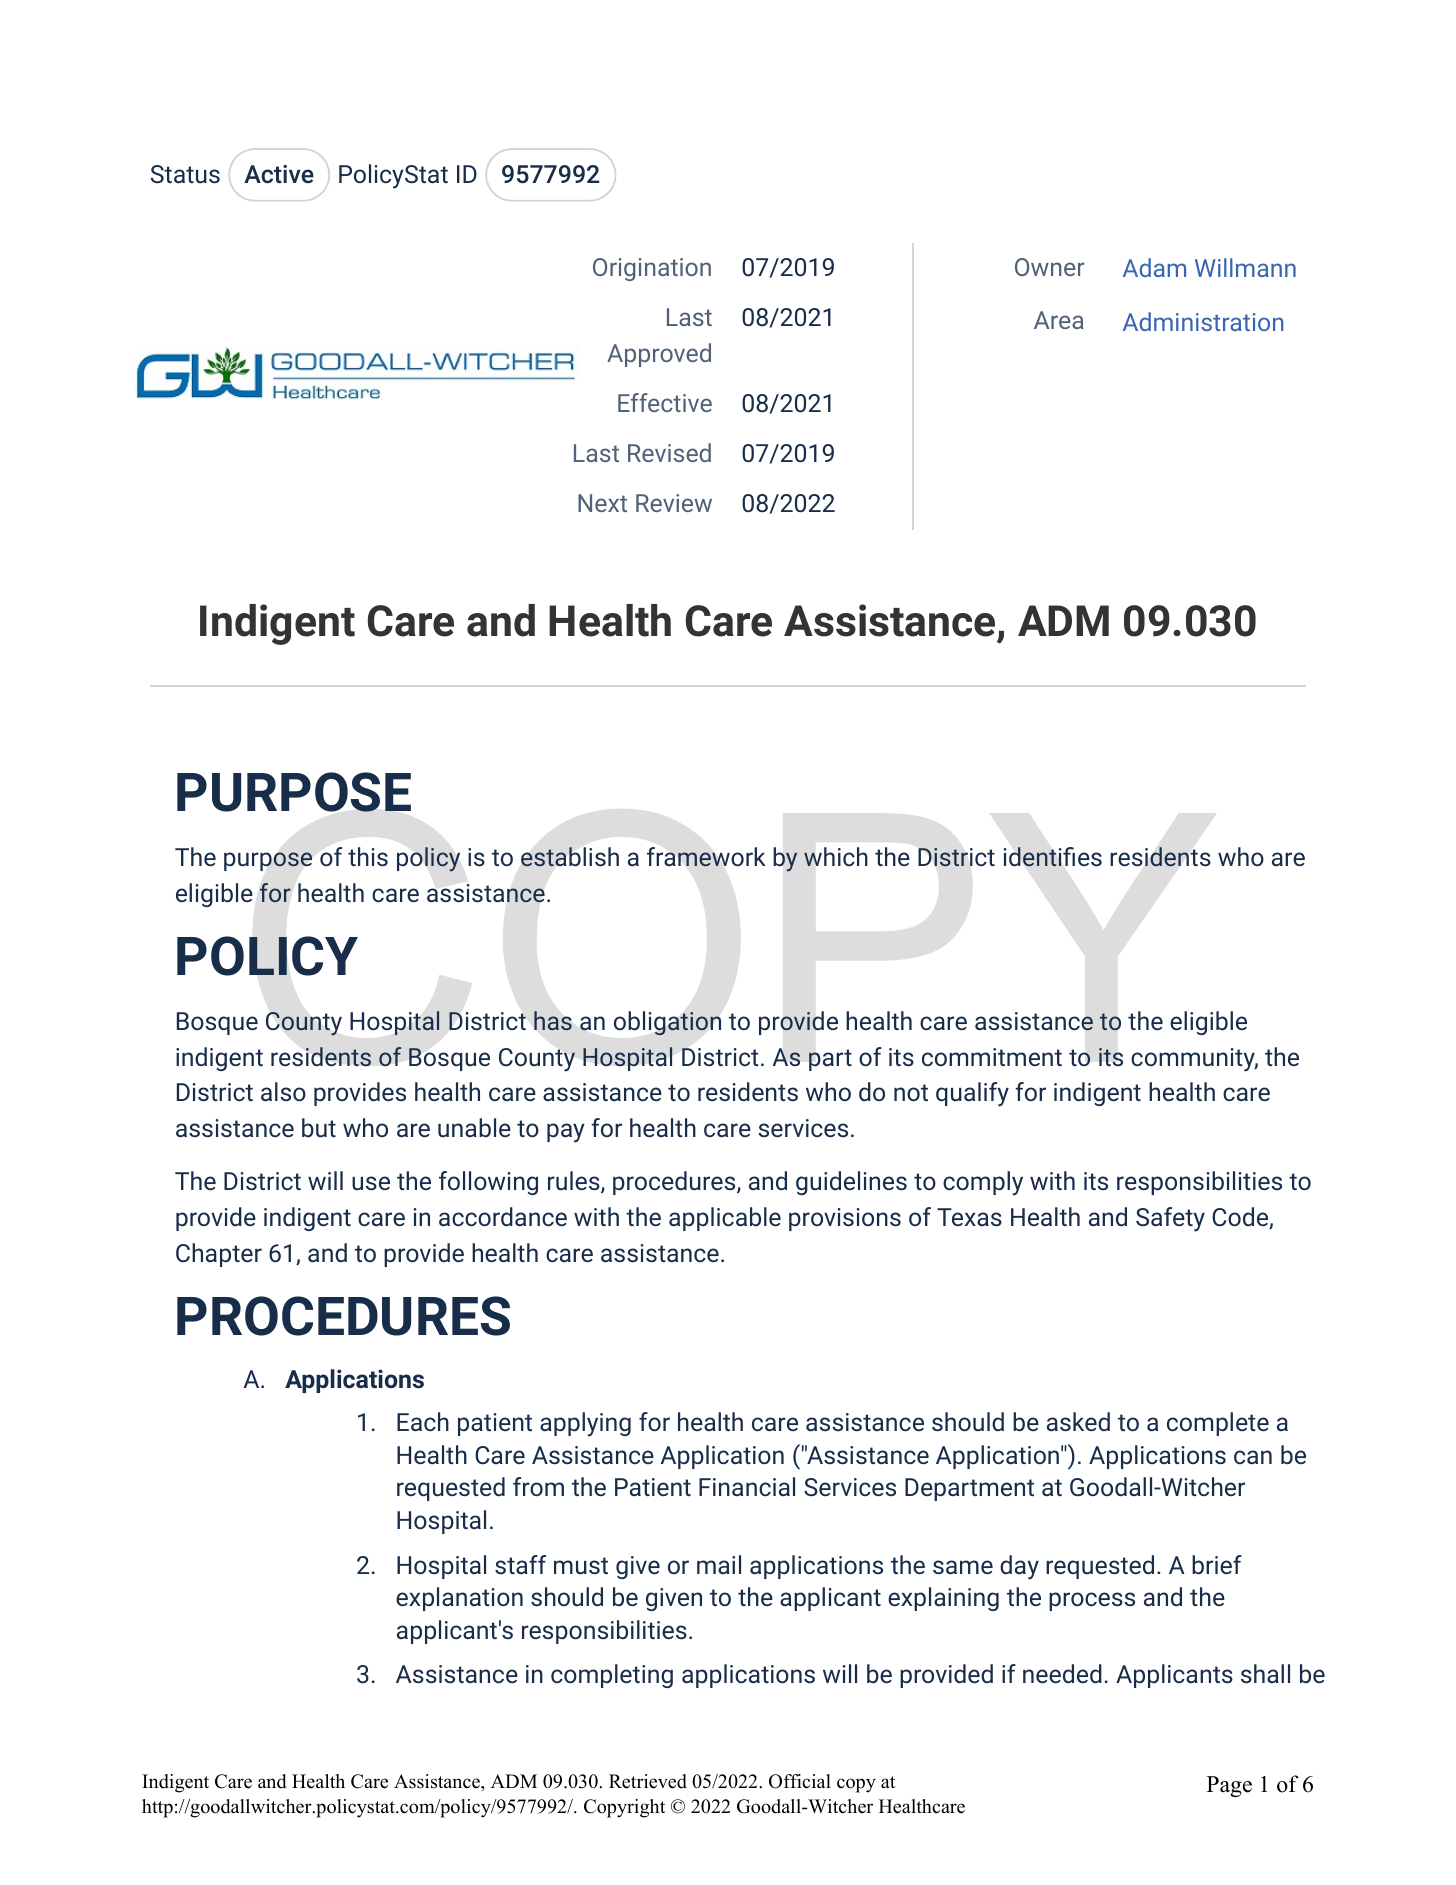  Describe the element at coordinates (1154, 267) in the page. I see `Adam` at that location.
